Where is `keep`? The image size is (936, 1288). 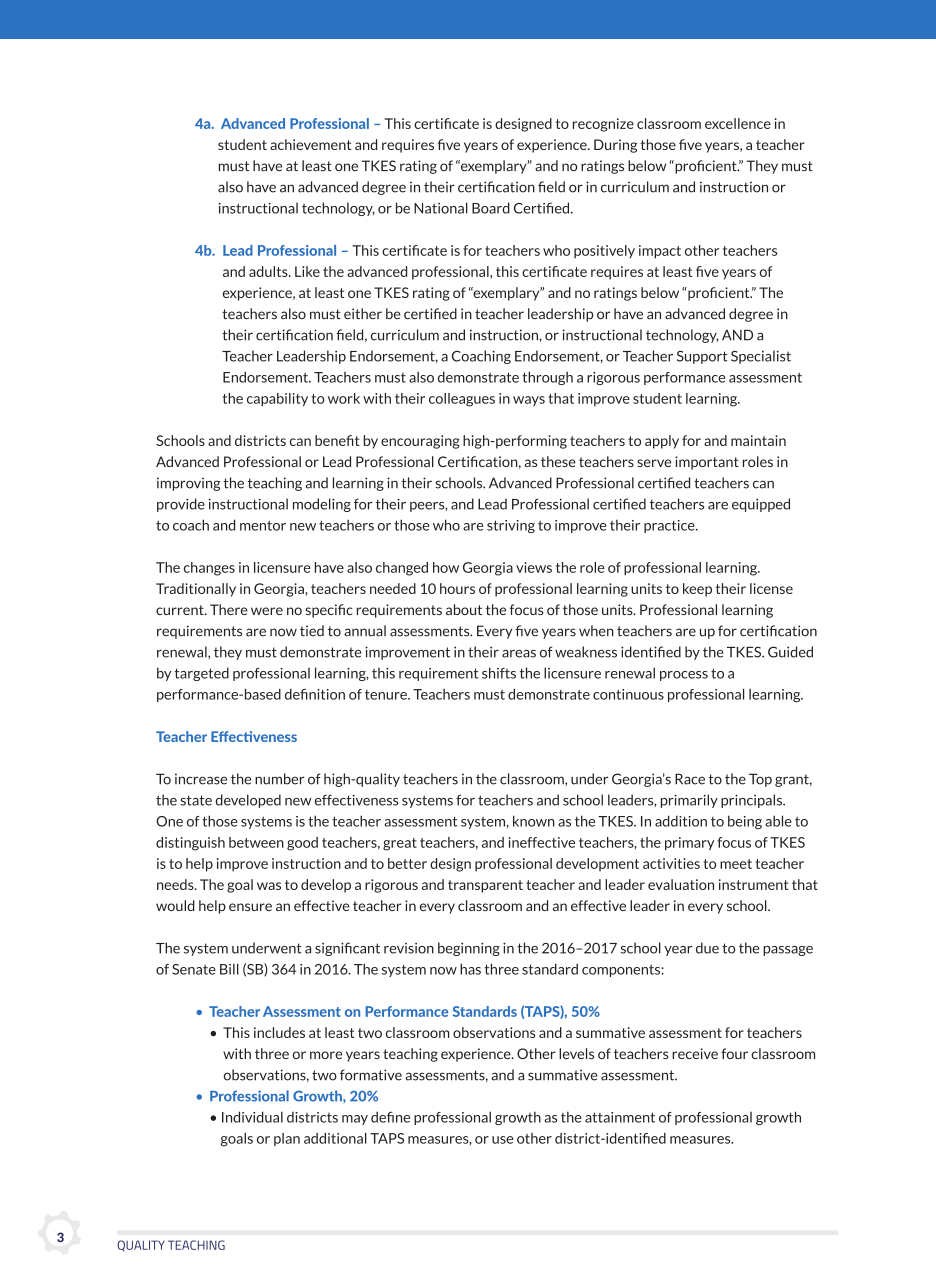
keep is located at coordinates (697, 590).
